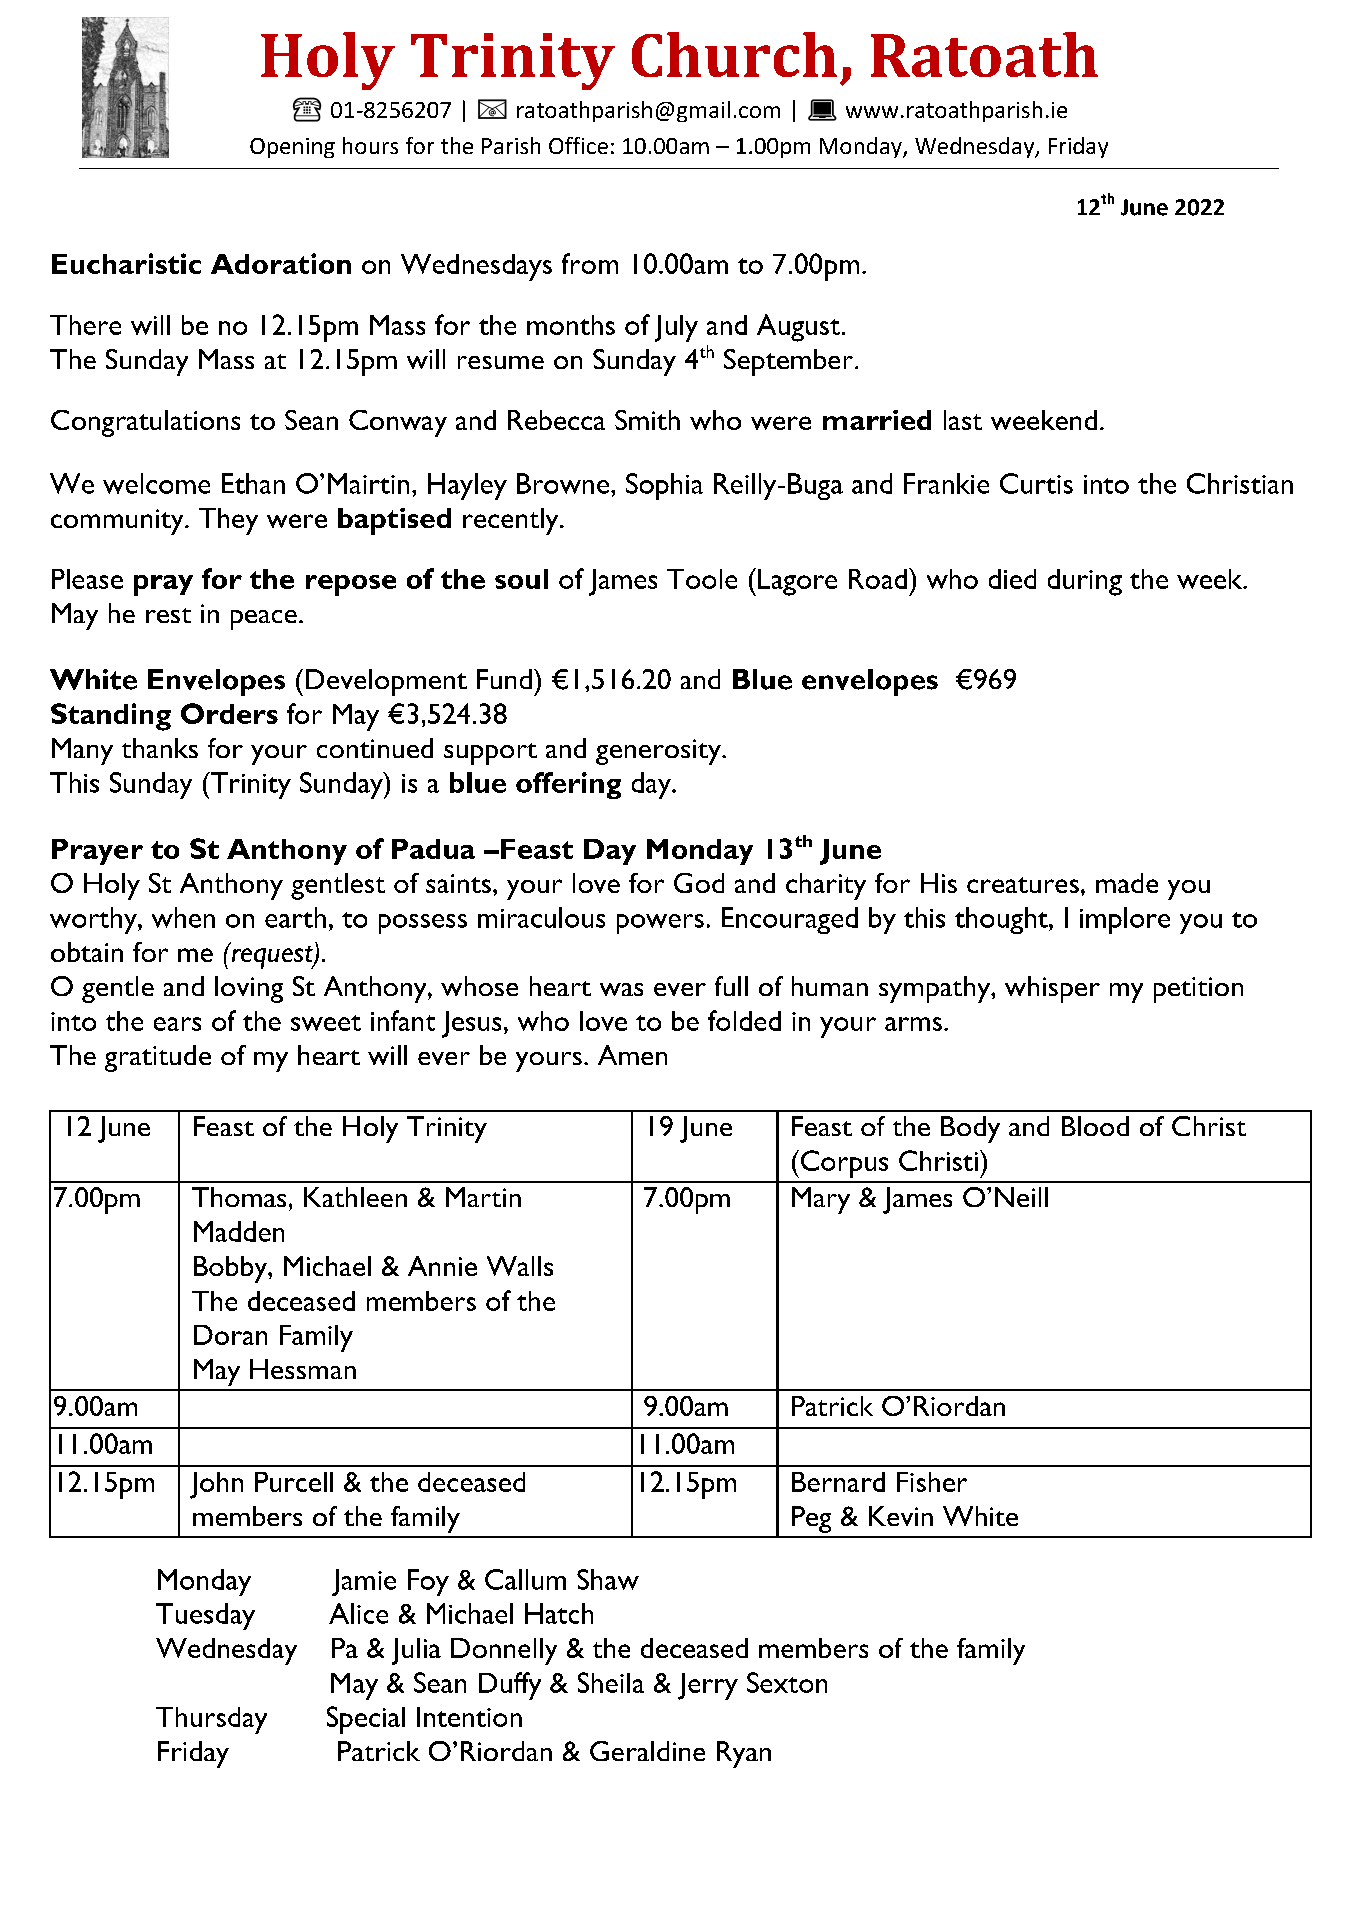 The height and width of the screenshot is (1921, 1358). What do you see at coordinates (211, 1720) in the screenshot?
I see `Thursday` at bounding box center [211, 1720].
